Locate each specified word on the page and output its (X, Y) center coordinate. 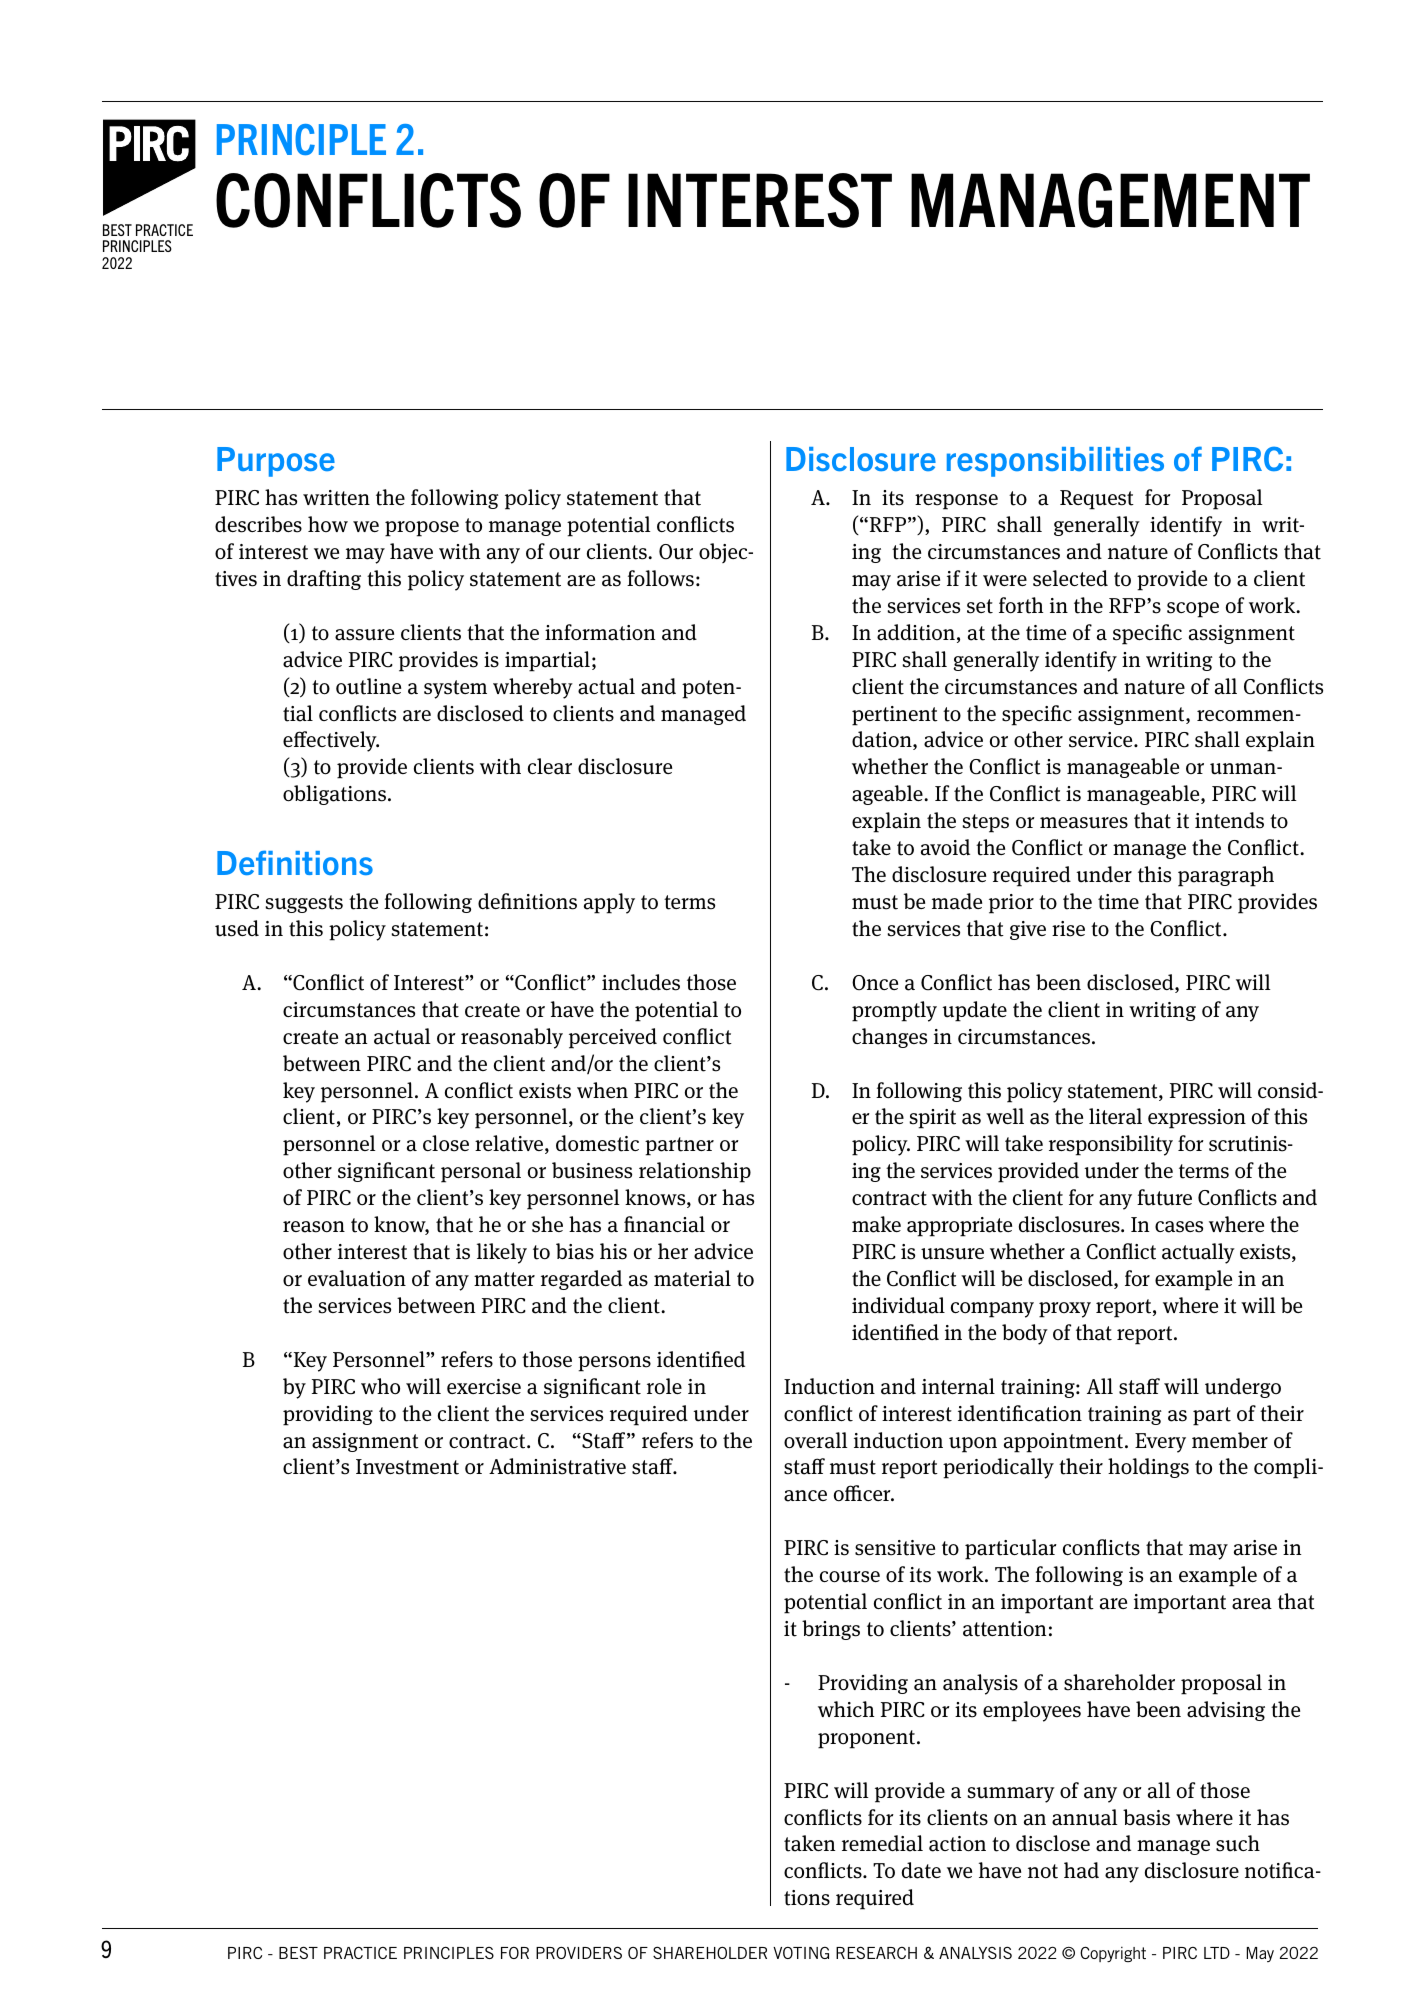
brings (831, 1630)
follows (660, 578)
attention (1004, 1629)
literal (1115, 1116)
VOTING (801, 1953)
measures (1084, 823)
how (328, 524)
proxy (1065, 1310)
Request (1097, 500)
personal (481, 1172)
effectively (331, 741)
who (380, 1386)
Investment (407, 1467)
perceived (613, 1038)
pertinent (895, 716)
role (664, 1386)
